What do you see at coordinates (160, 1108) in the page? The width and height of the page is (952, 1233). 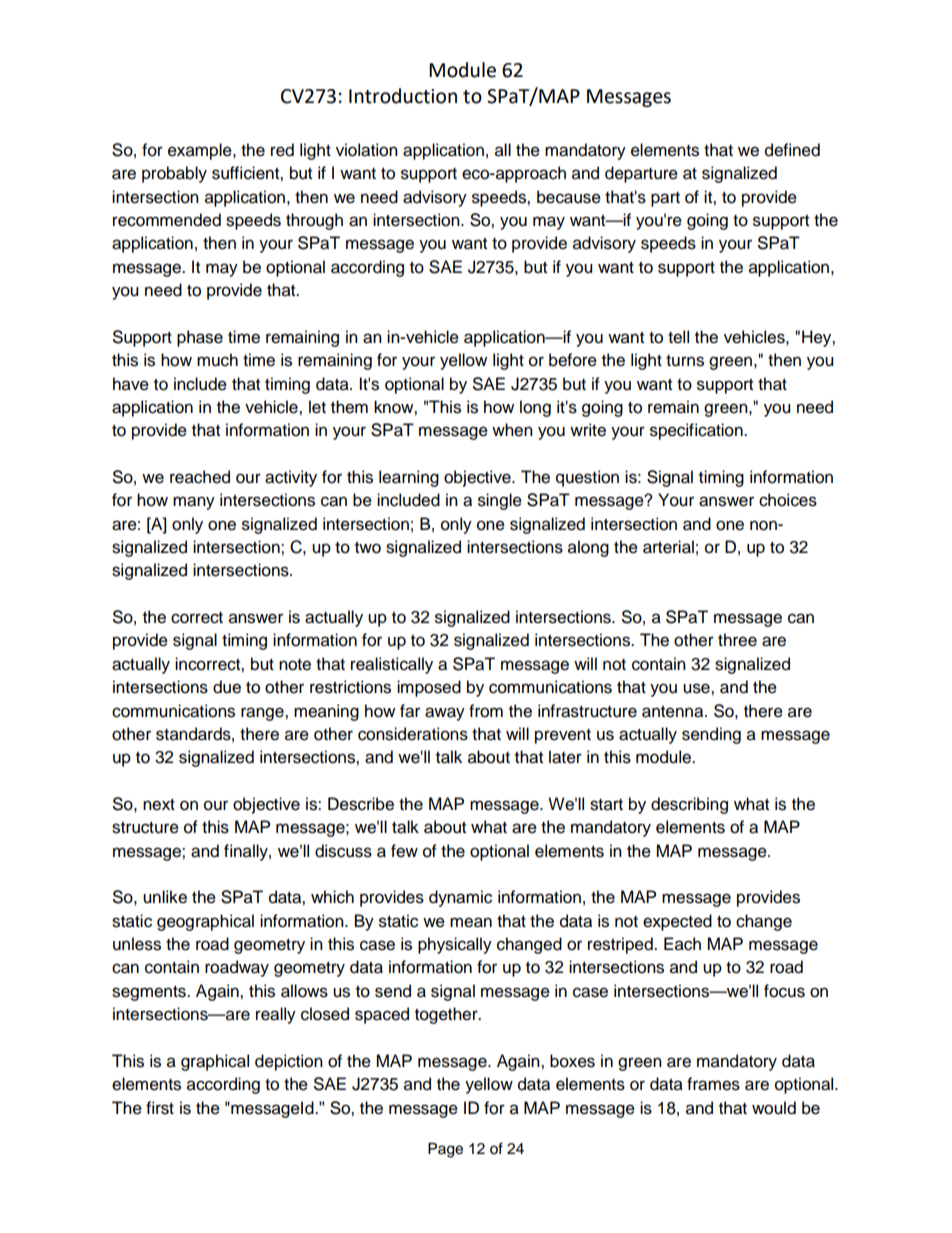 I see `first` at bounding box center [160, 1108].
